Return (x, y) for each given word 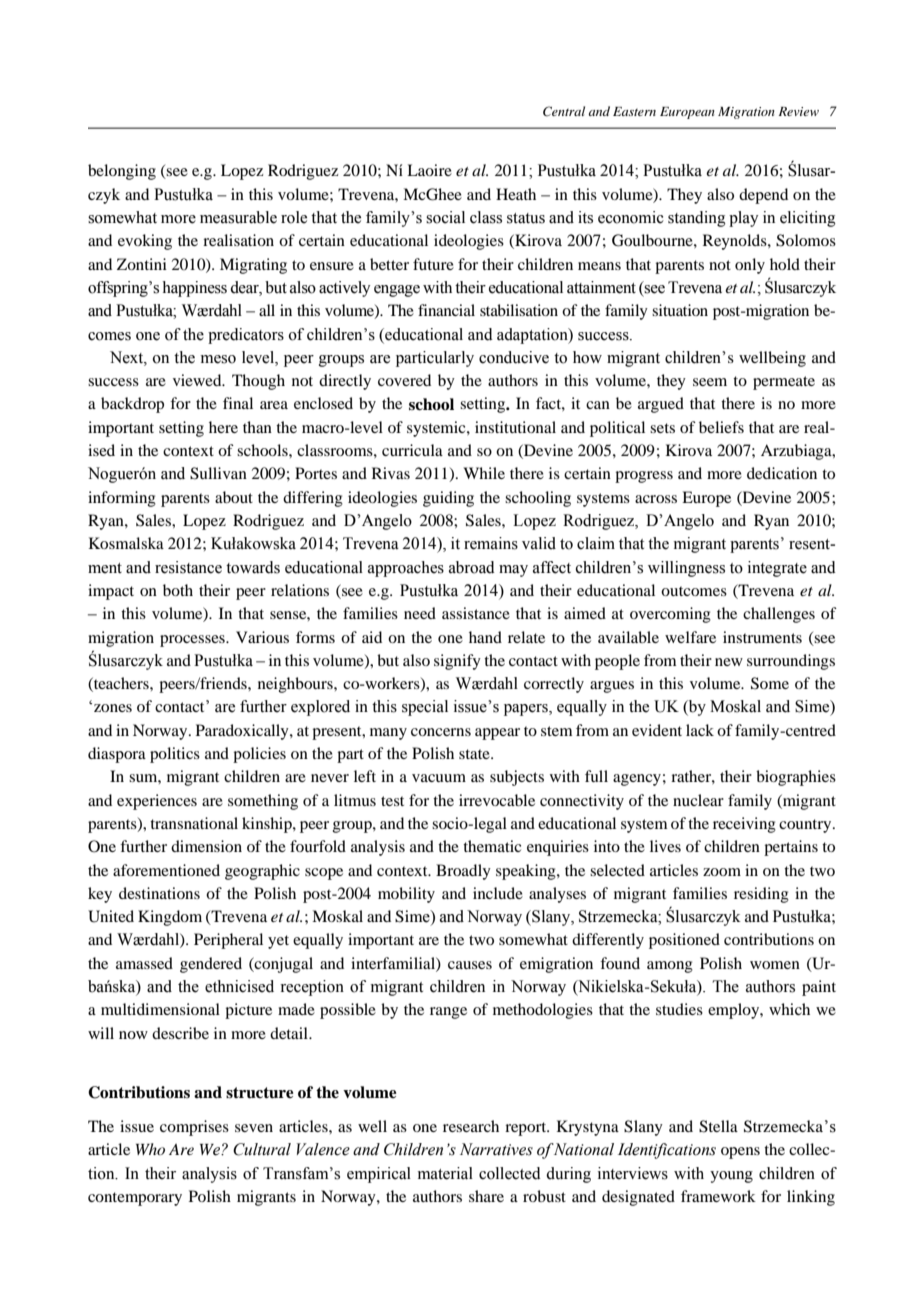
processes (193, 641)
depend (763, 196)
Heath (516, 194)
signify (457, 662)
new (729, 662)
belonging (122, 172)
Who (150, 1149)
